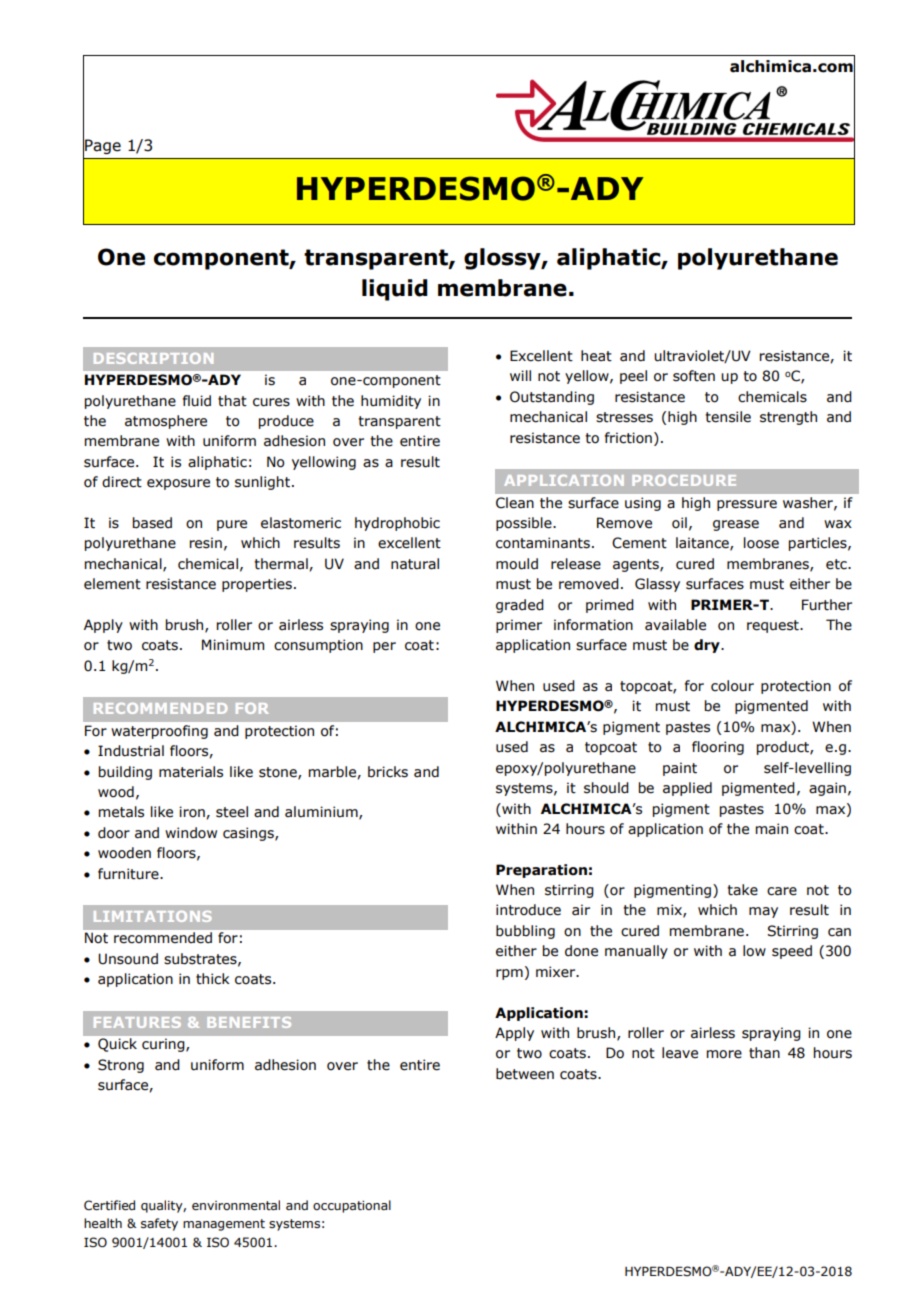 The width and height of the screenshot is (924, 1308). What do you see at coordinates (159, 1224) in the screenshot?
I see `safety` at bounding box center [159, 1224].
